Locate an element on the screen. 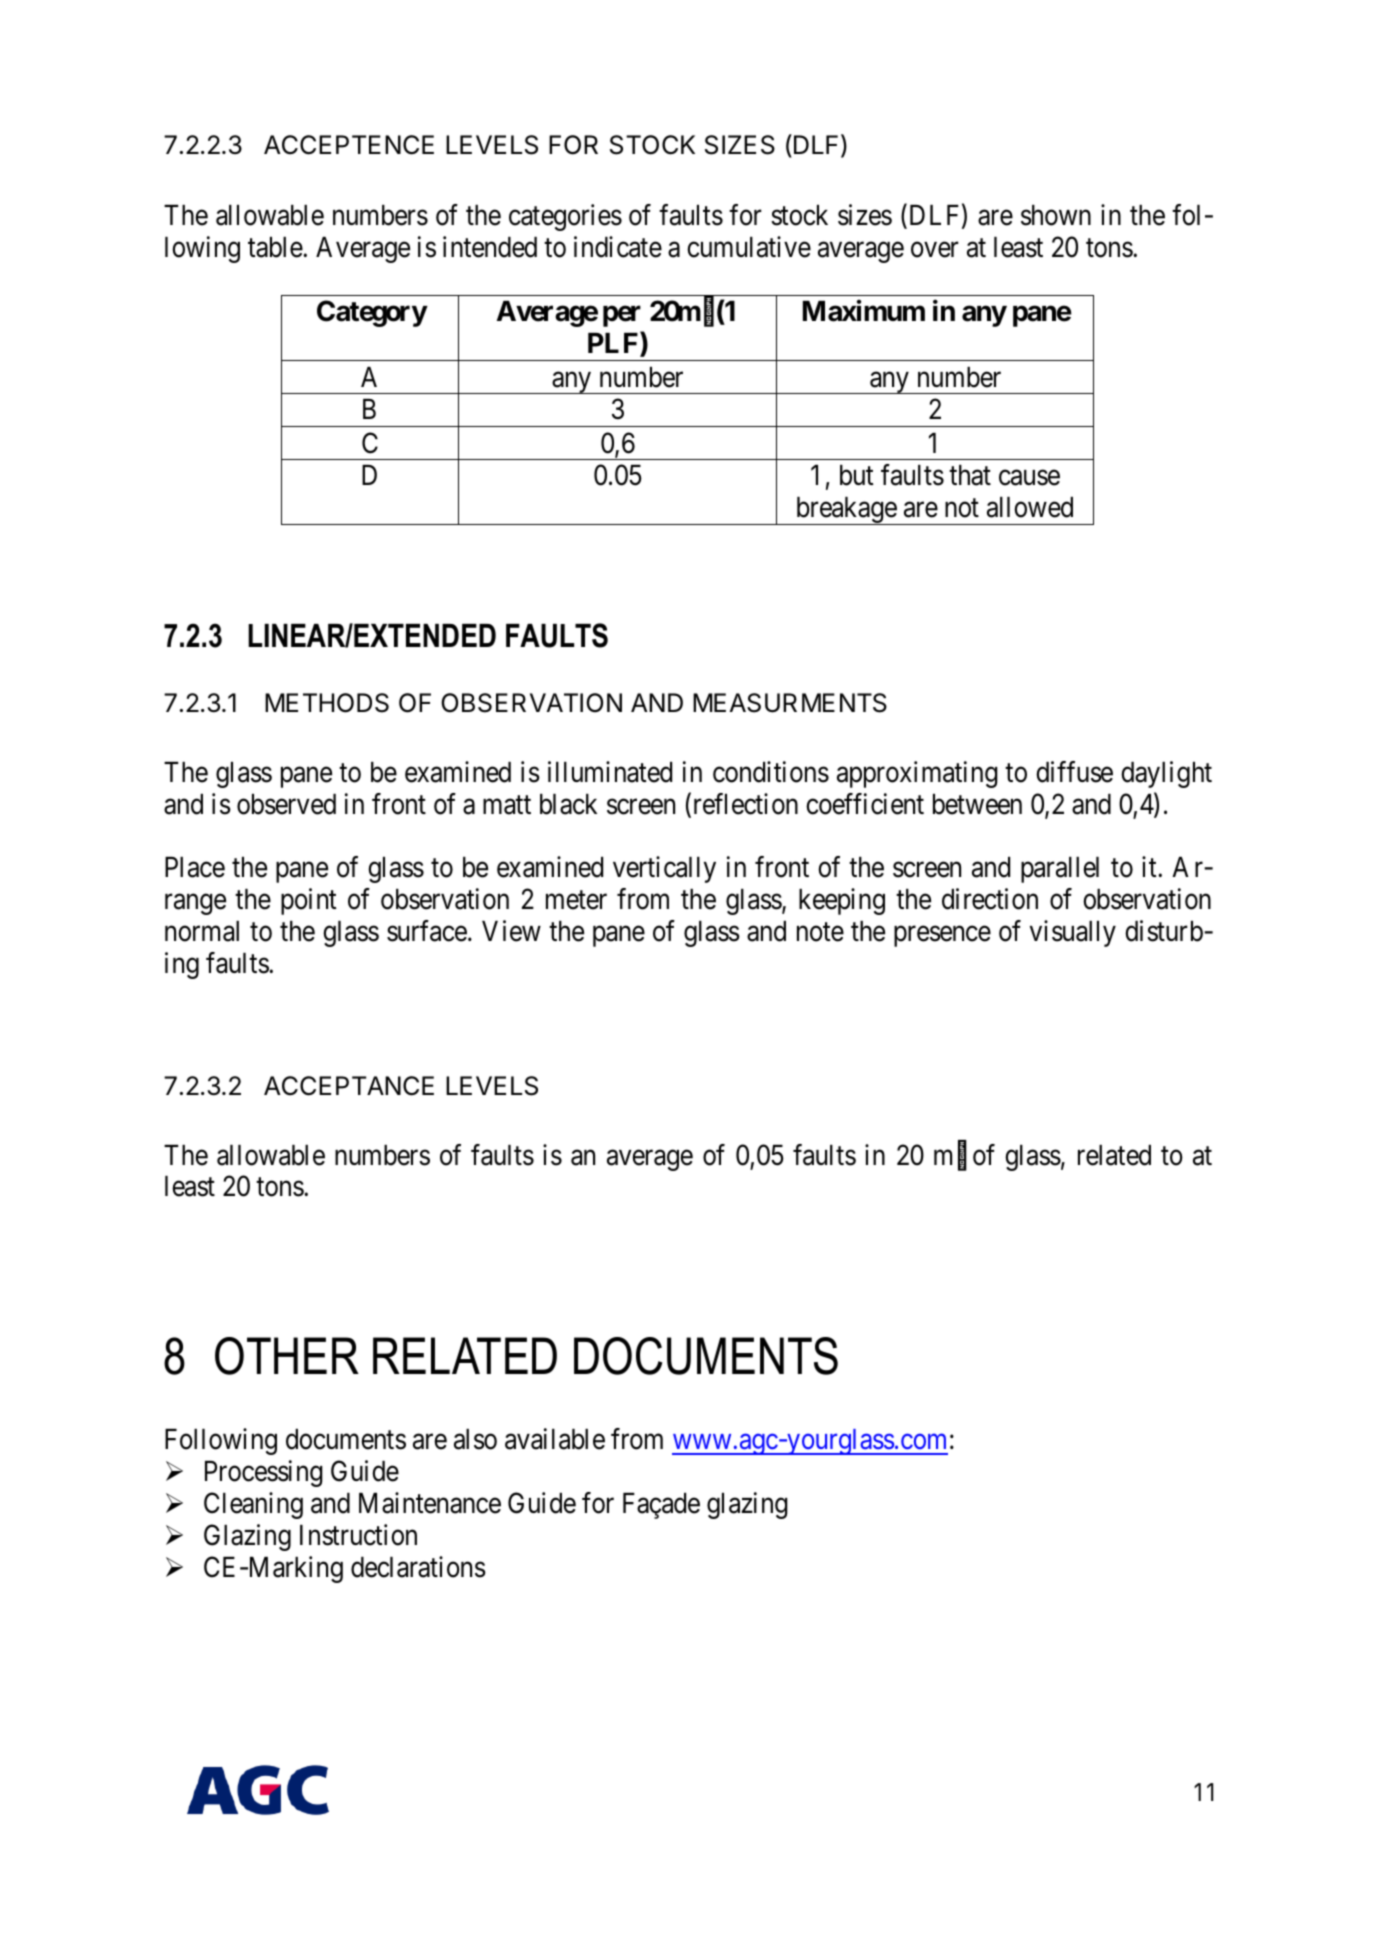  presence is located at coordinates (942, 937).
